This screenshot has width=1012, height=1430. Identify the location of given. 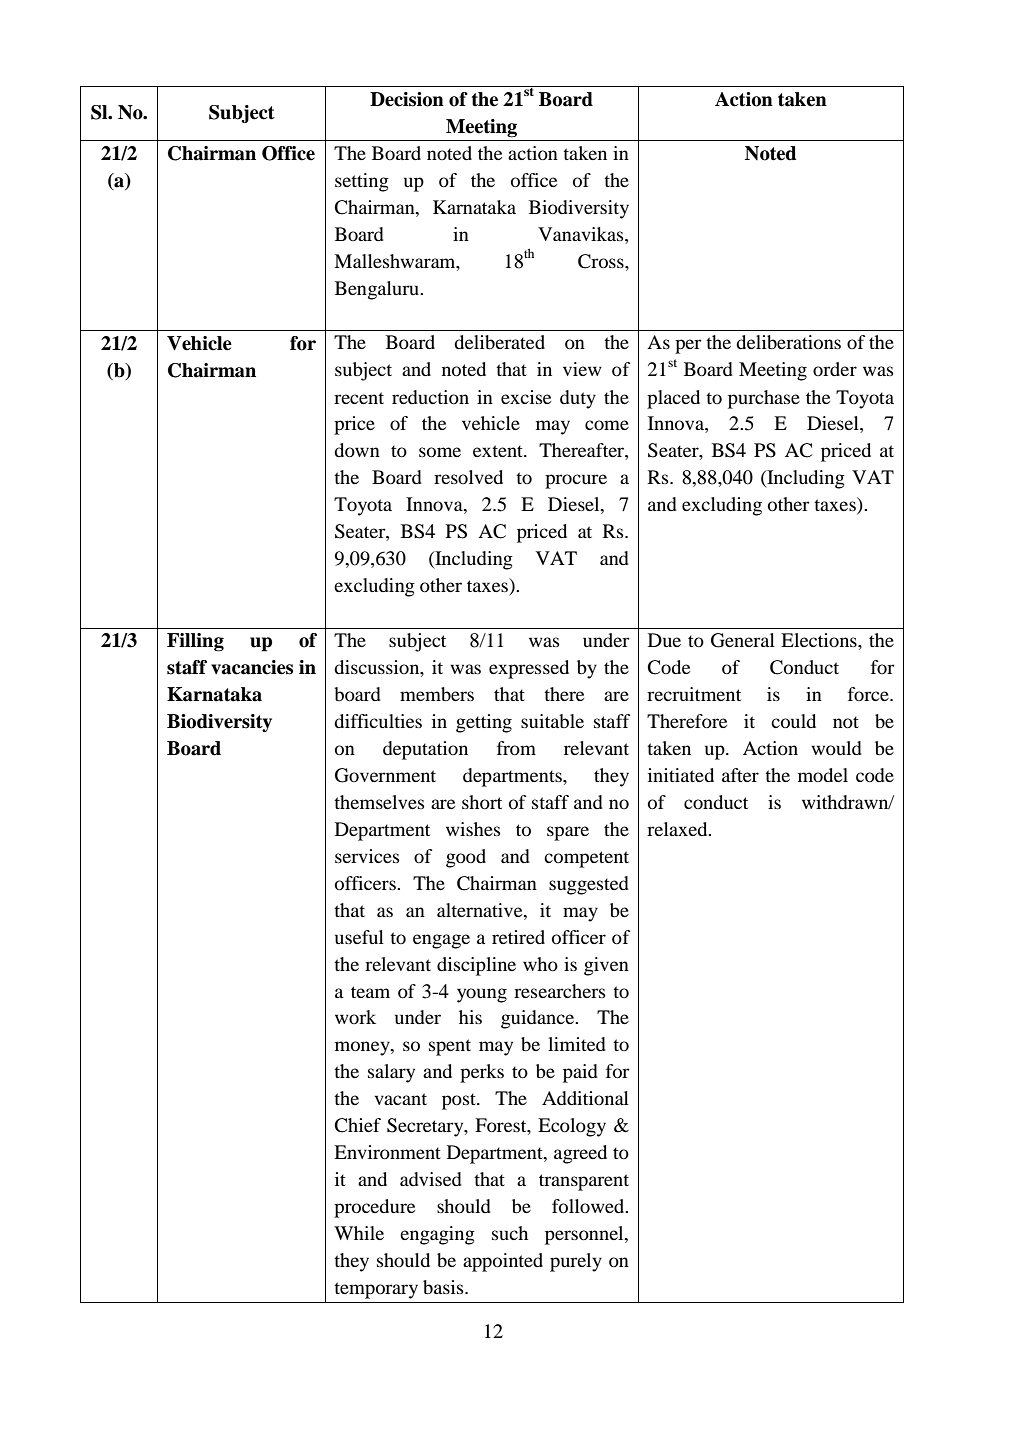
(606, 966).
